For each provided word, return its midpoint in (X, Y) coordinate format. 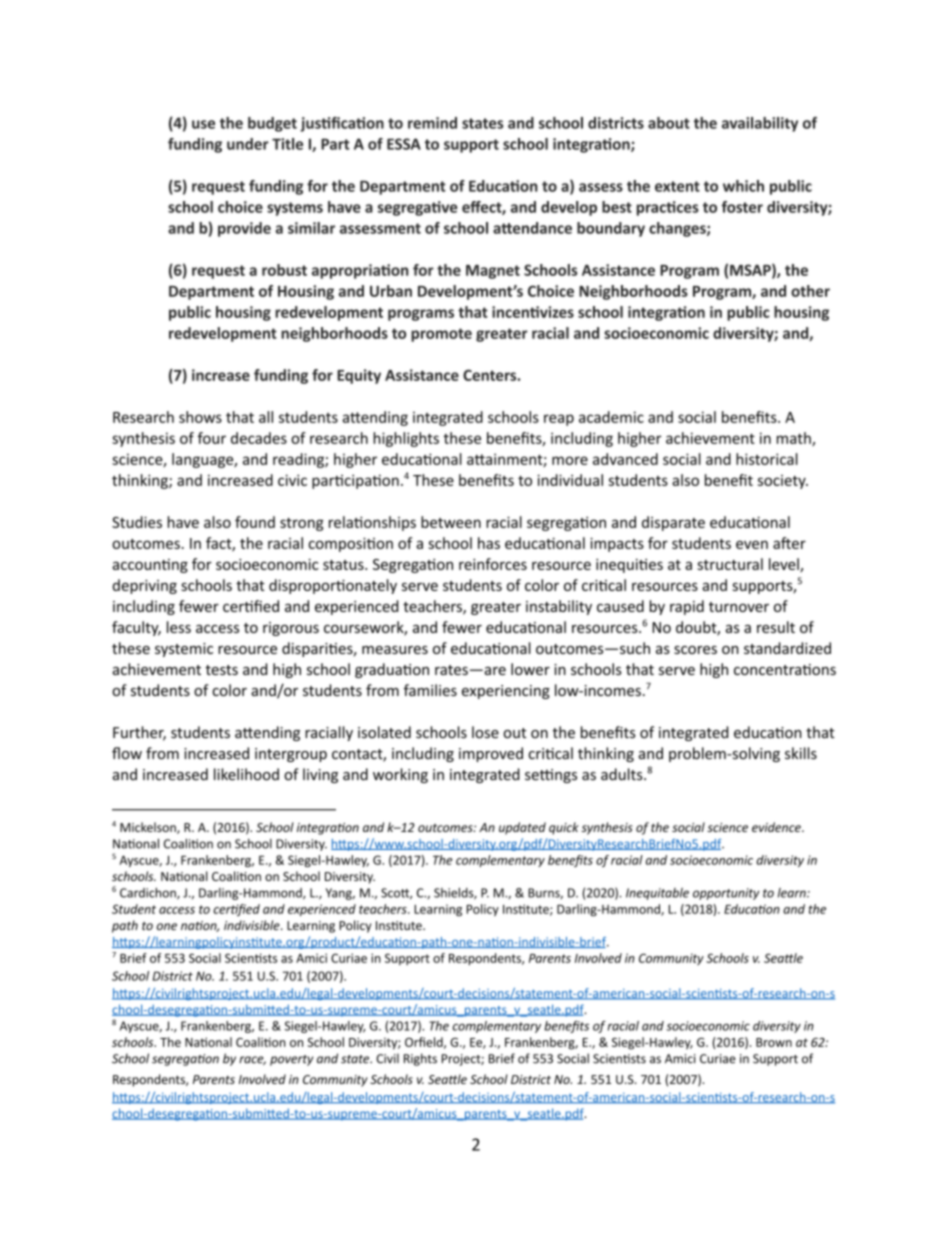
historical (767, 459)
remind (432, 123)
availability (760, 124)
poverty (291, 1060)
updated (522, 828)
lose (485, 732)
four (211, 438)
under (248, 144)
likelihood (246, 774)
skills (801, 753)
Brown (774, 1042)
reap (559, 420)
